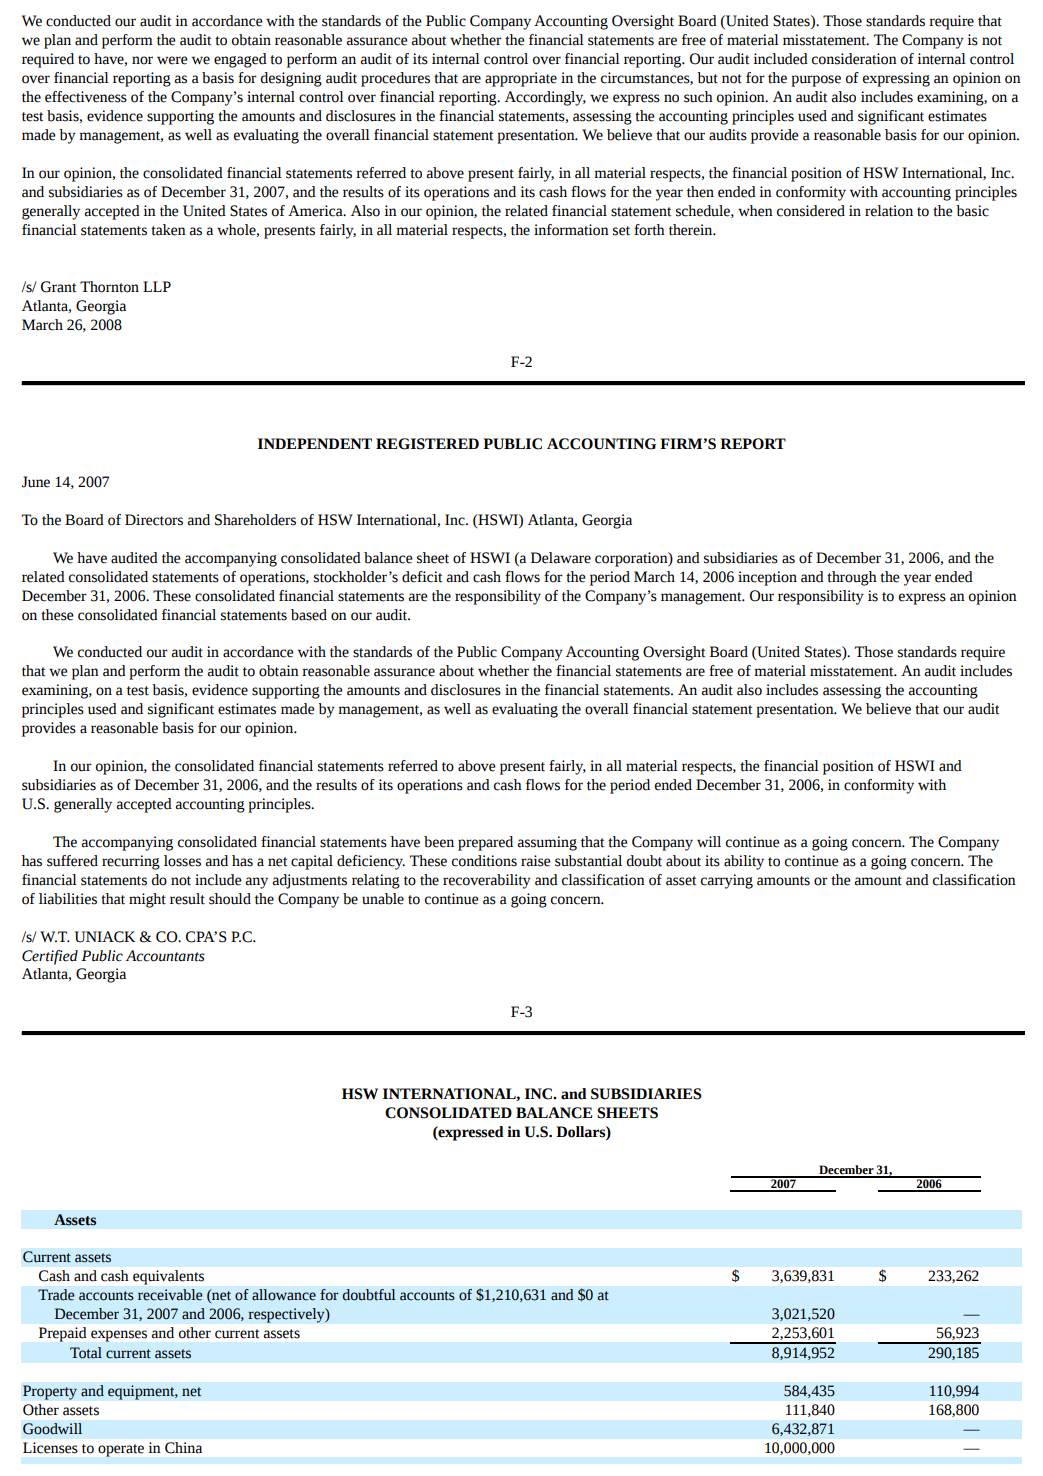 The height and width of the screenshot is (1476, 1043). What do you see at coordinates (154, 520) in the screenshot?
I see `Directors` at bounding box center [154, 520].
